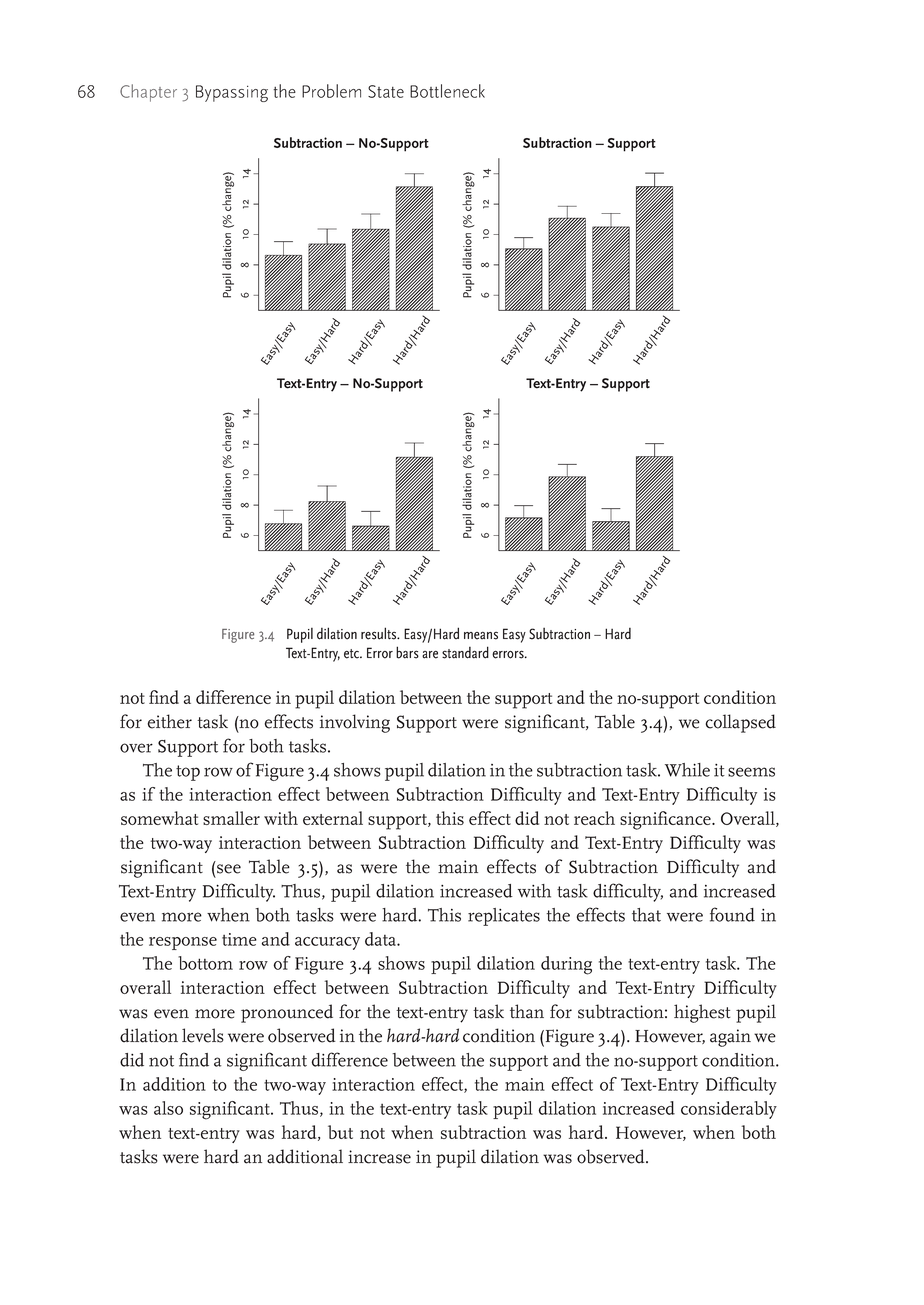 The height and width of the document is (1305, 924). I want to click on replicates, so click(504, 917).
